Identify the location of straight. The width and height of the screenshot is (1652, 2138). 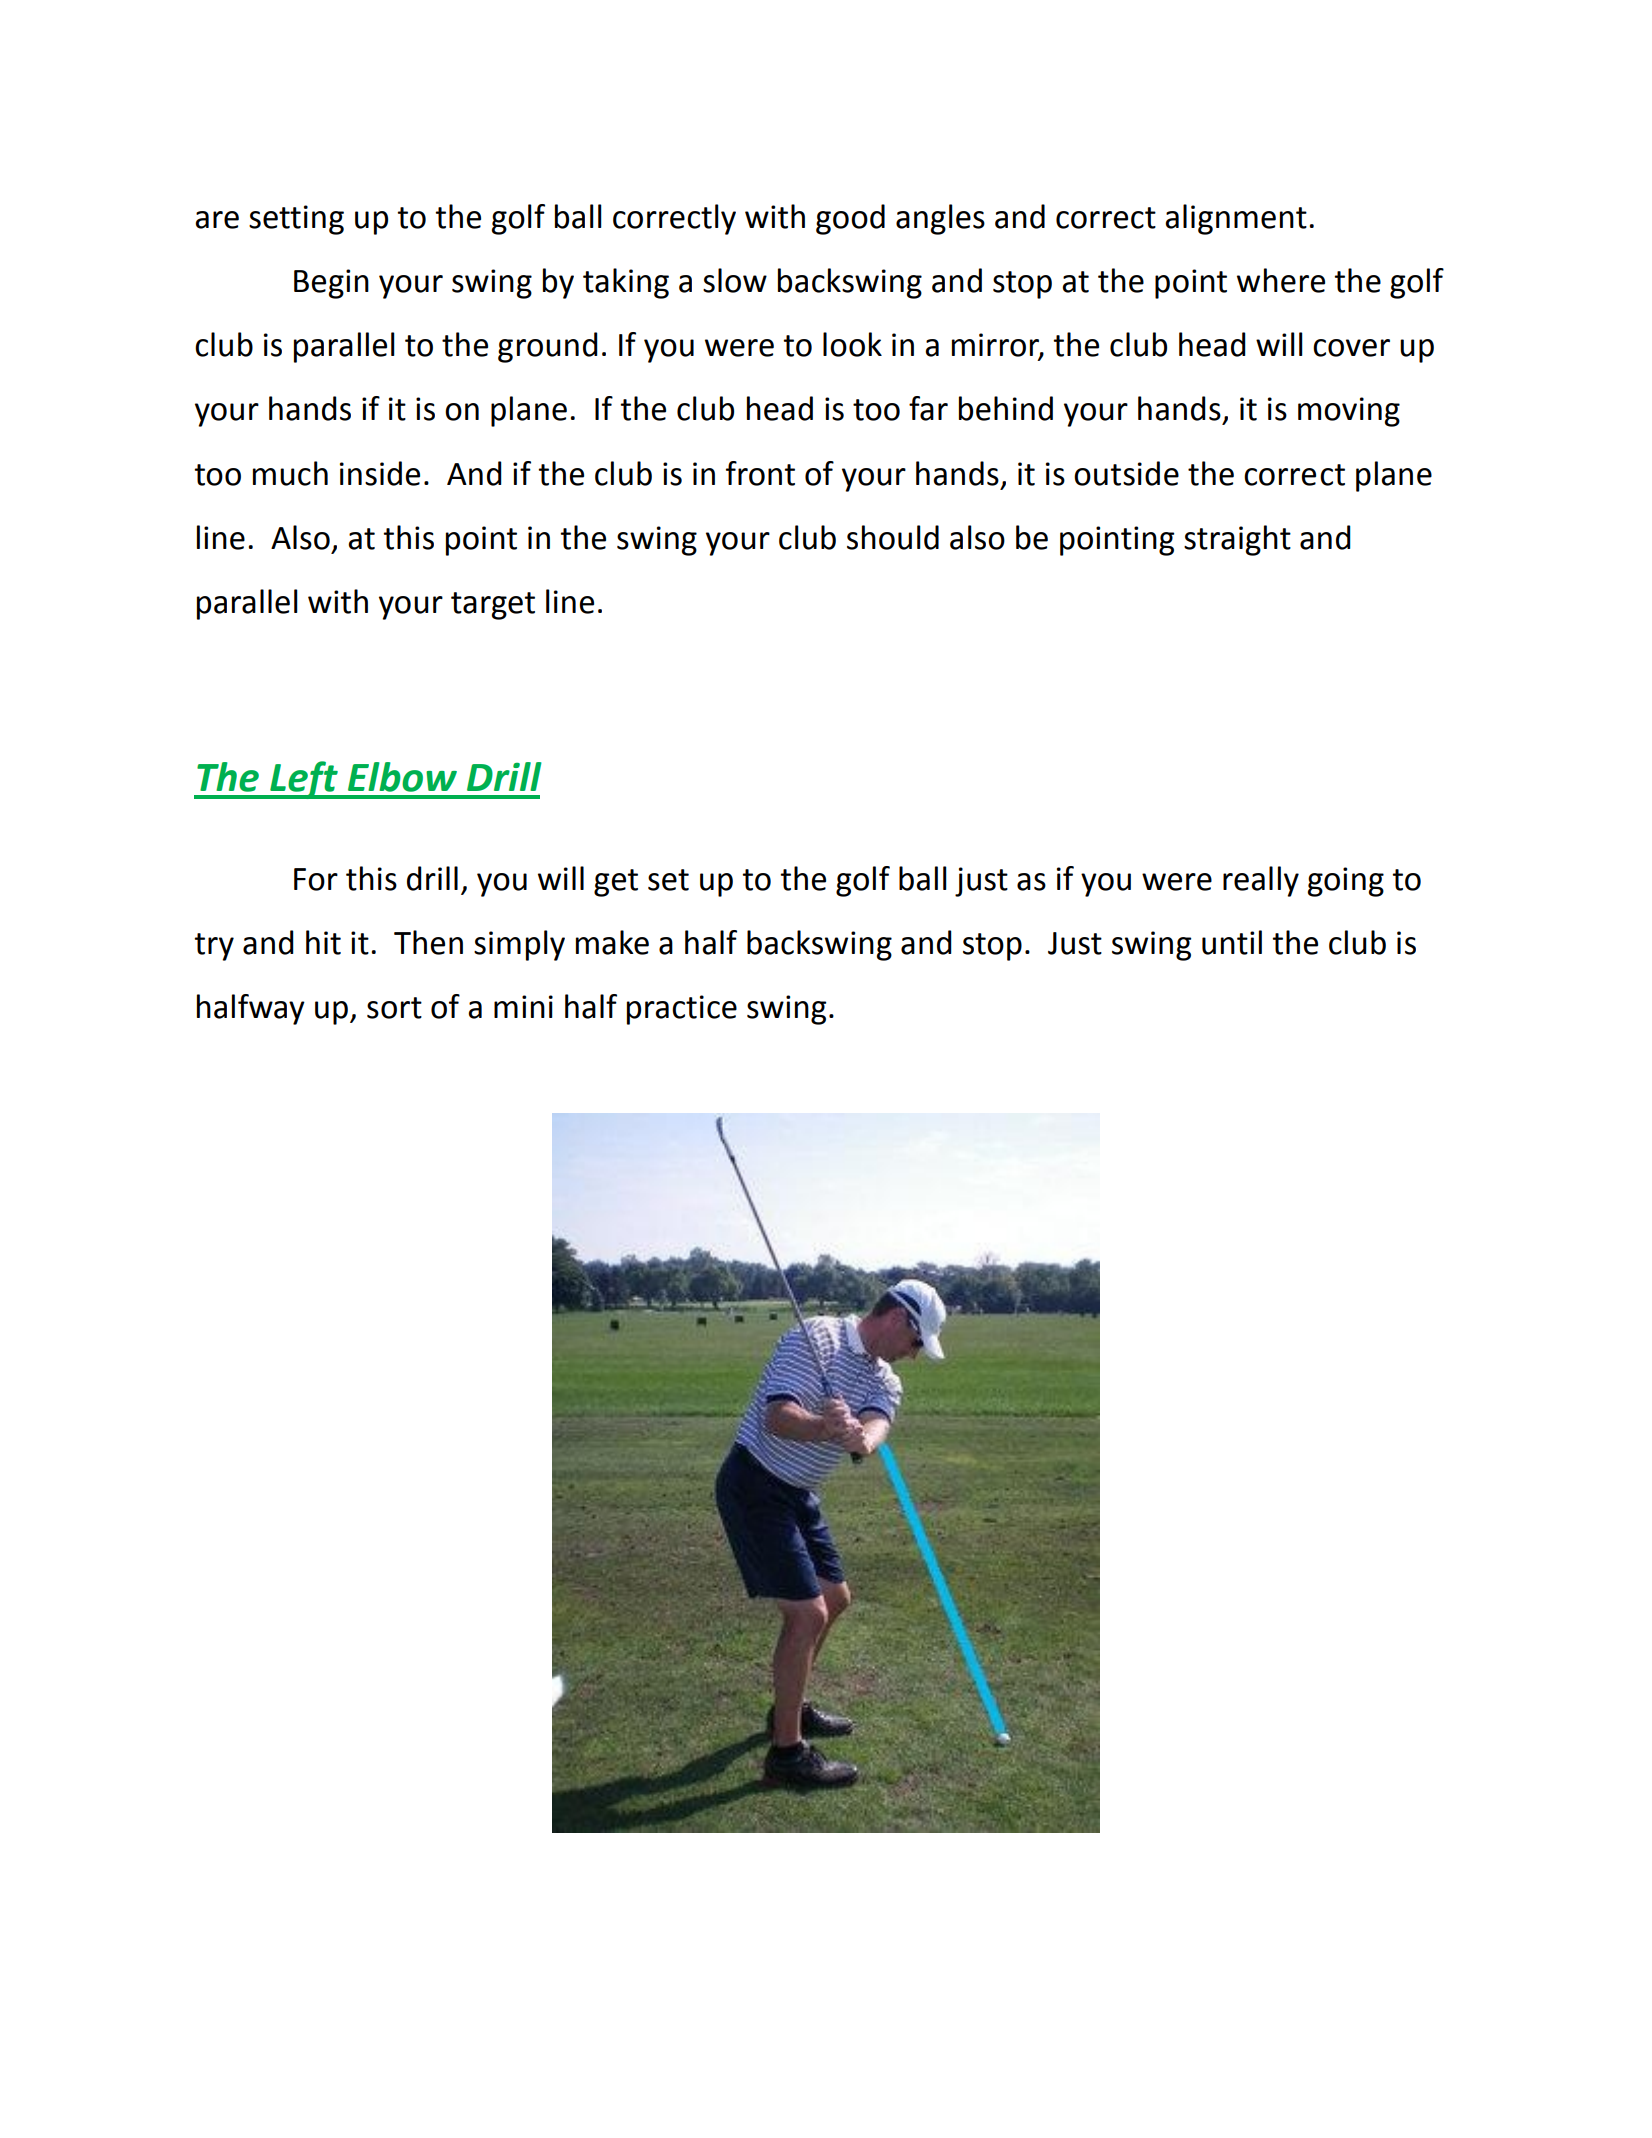
(1237, 540).
